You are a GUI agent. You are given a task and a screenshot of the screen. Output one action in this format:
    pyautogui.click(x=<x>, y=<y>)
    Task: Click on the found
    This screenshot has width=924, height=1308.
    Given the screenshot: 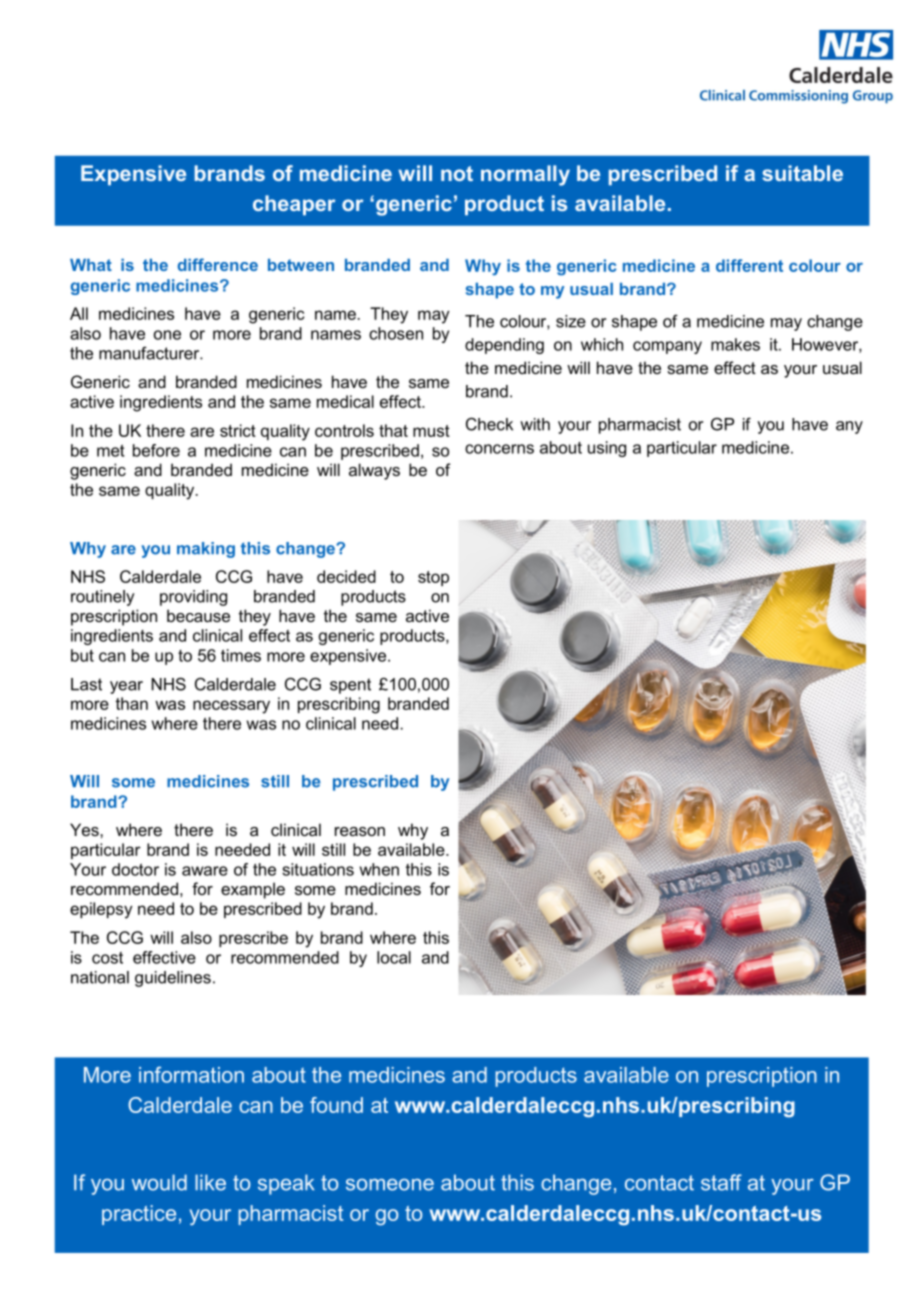 What is the action you would take?
    pyautogui.click(x=336, y=1105)
